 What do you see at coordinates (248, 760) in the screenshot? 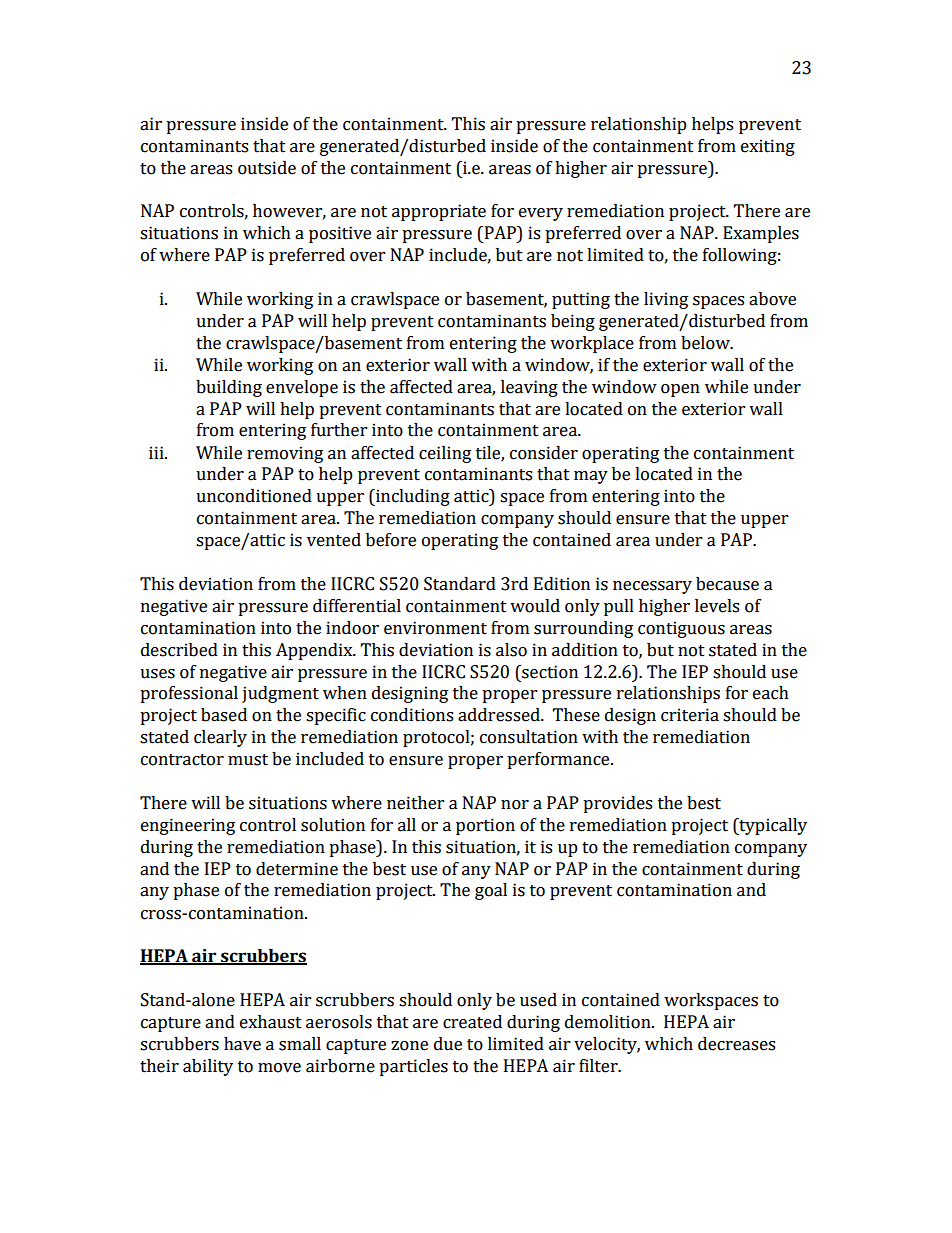
I see `must` at bounding box center [248, 760].
